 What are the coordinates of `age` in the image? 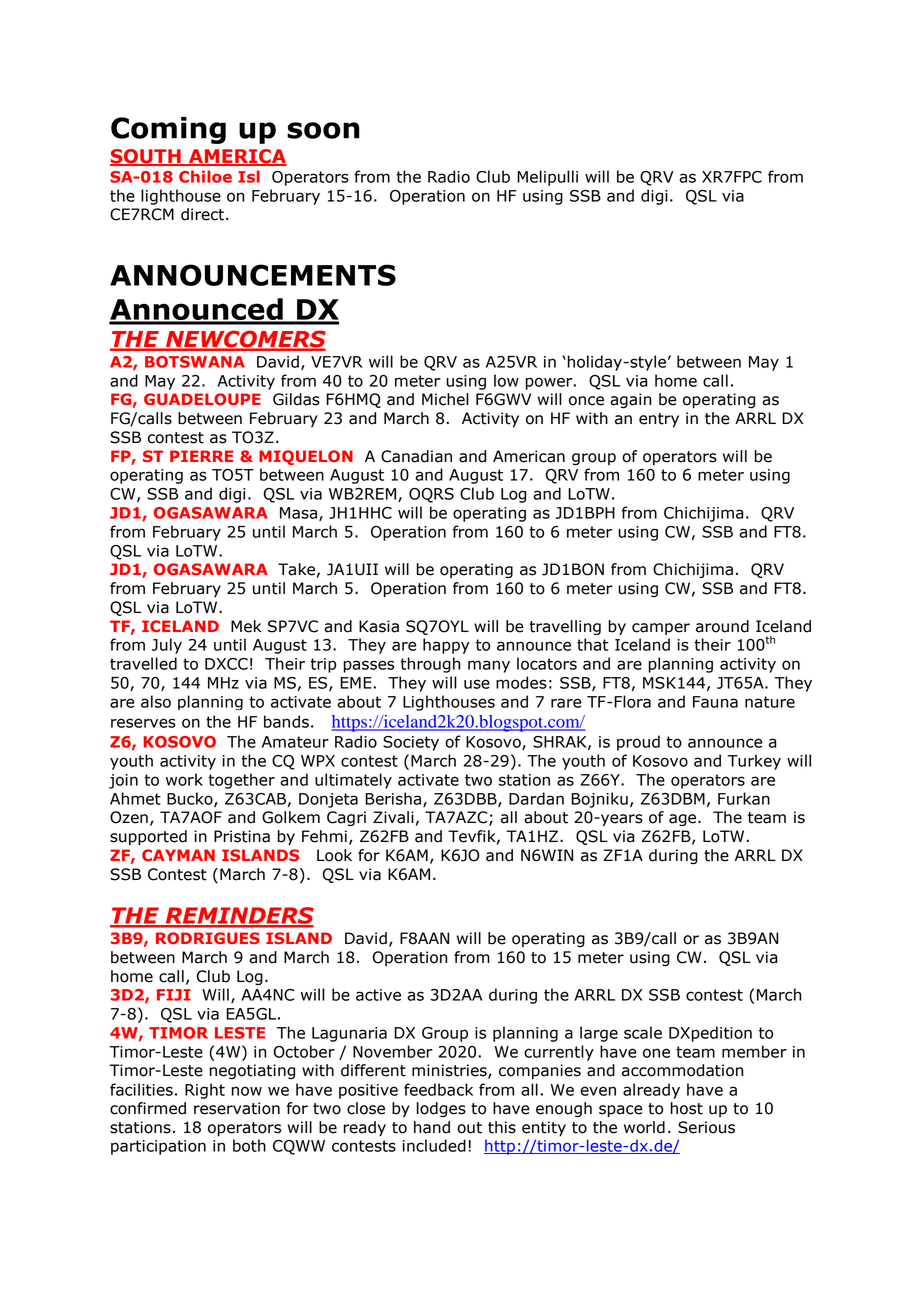 It's located at (684, 820).
